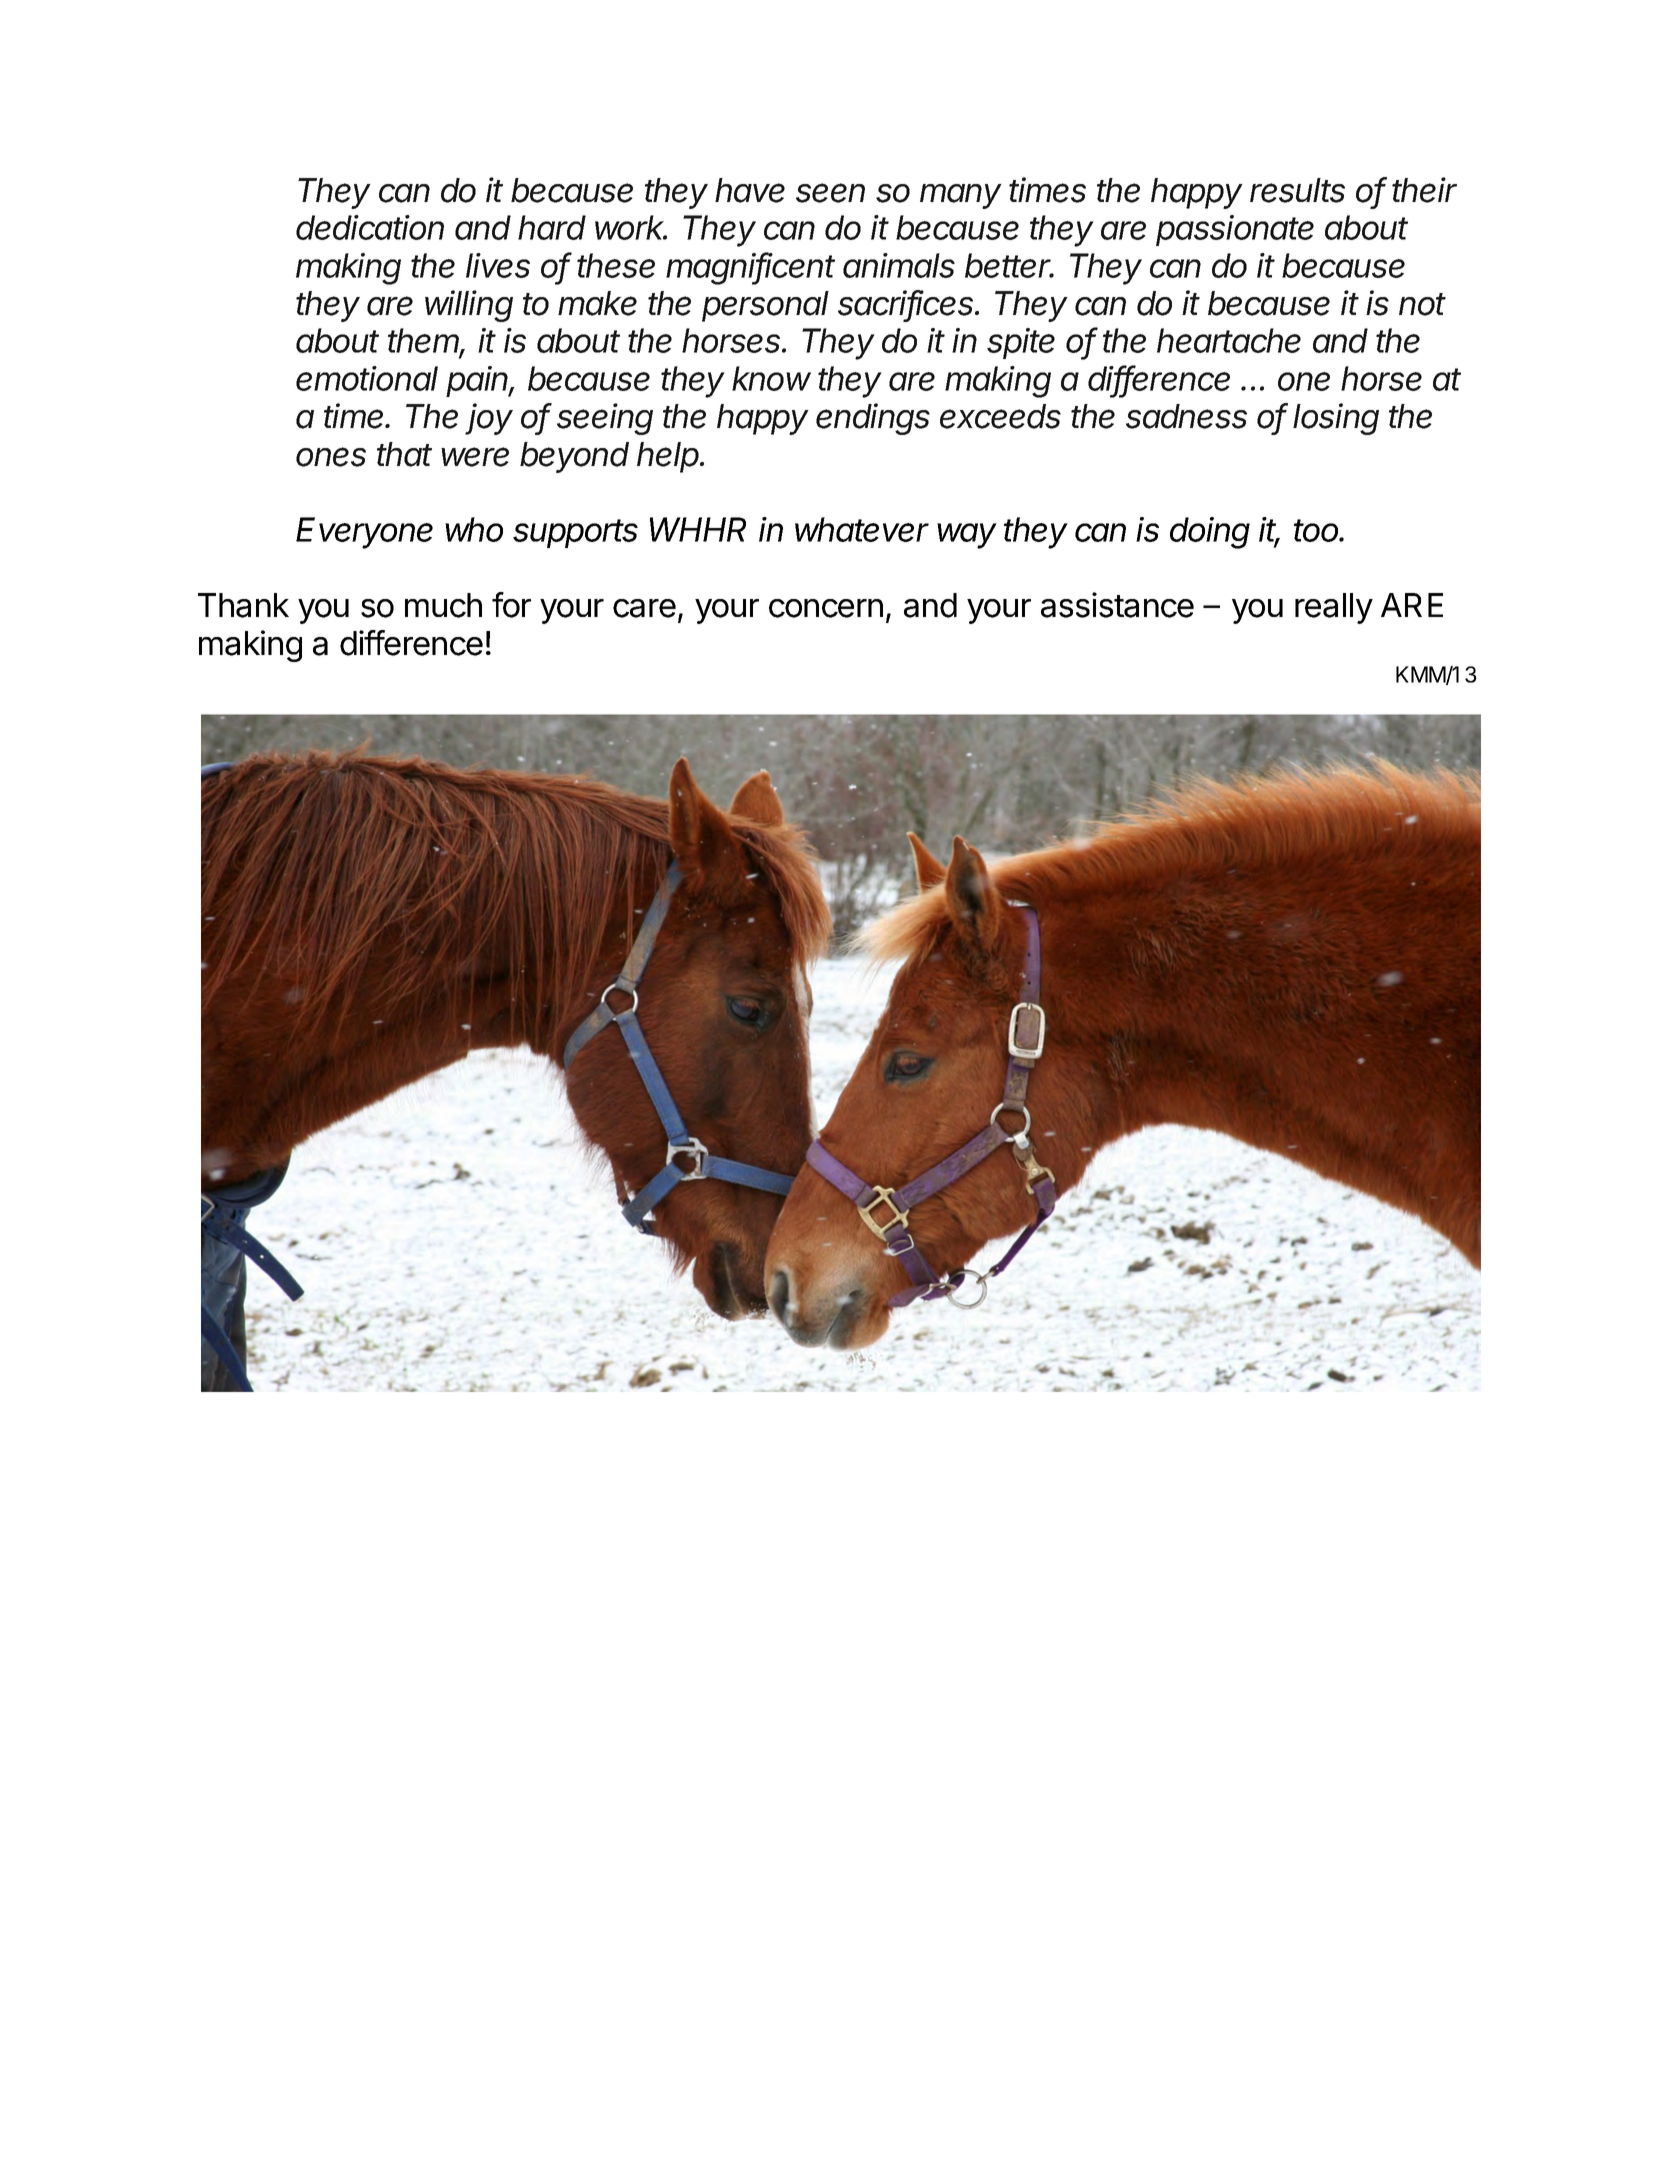 Image resolution: width=1673 pixels, height=2165 pixels. I want to click on joy, so click(489, 419).
